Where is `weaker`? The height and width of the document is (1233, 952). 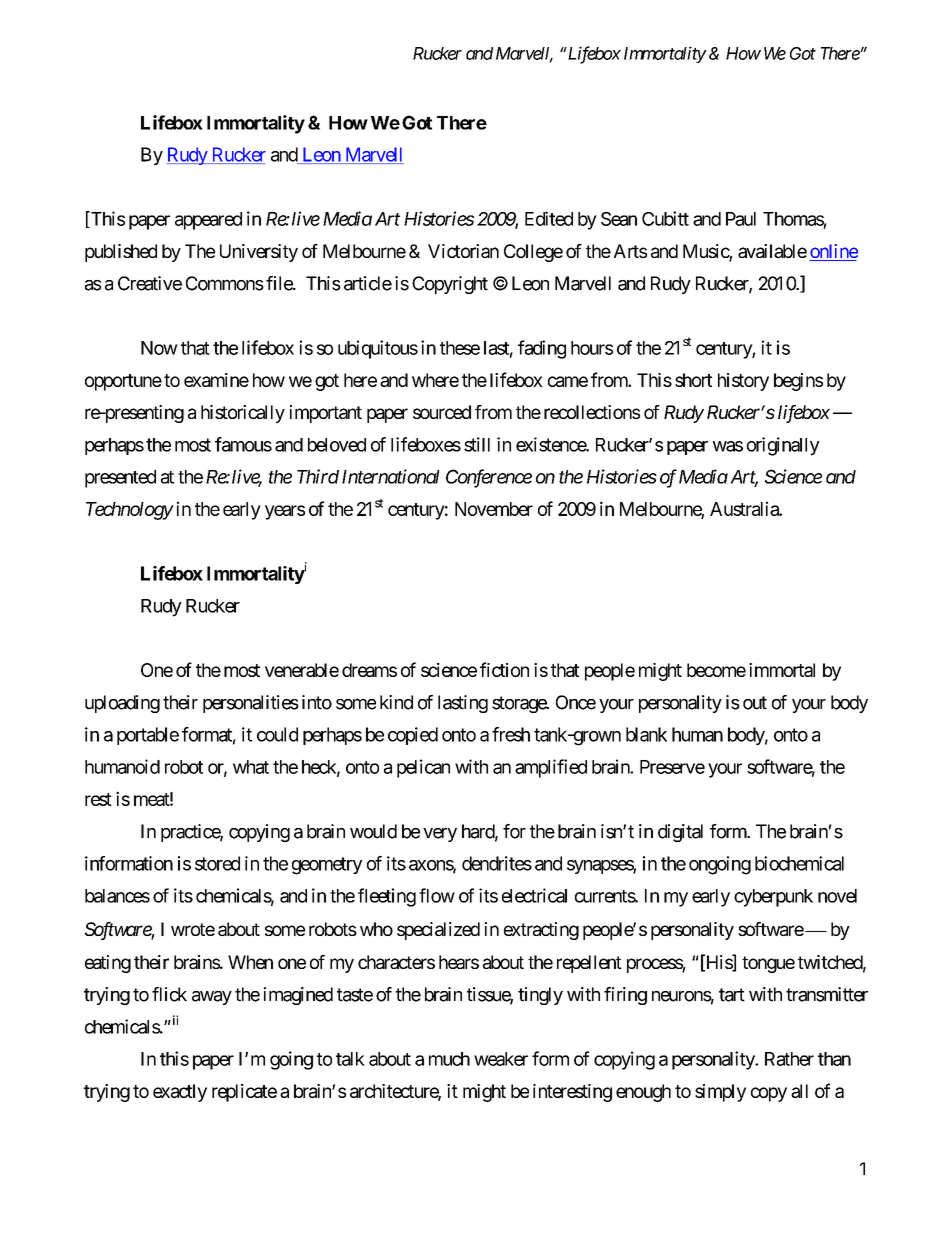 weaker is located at coordinates (501, 1059).
